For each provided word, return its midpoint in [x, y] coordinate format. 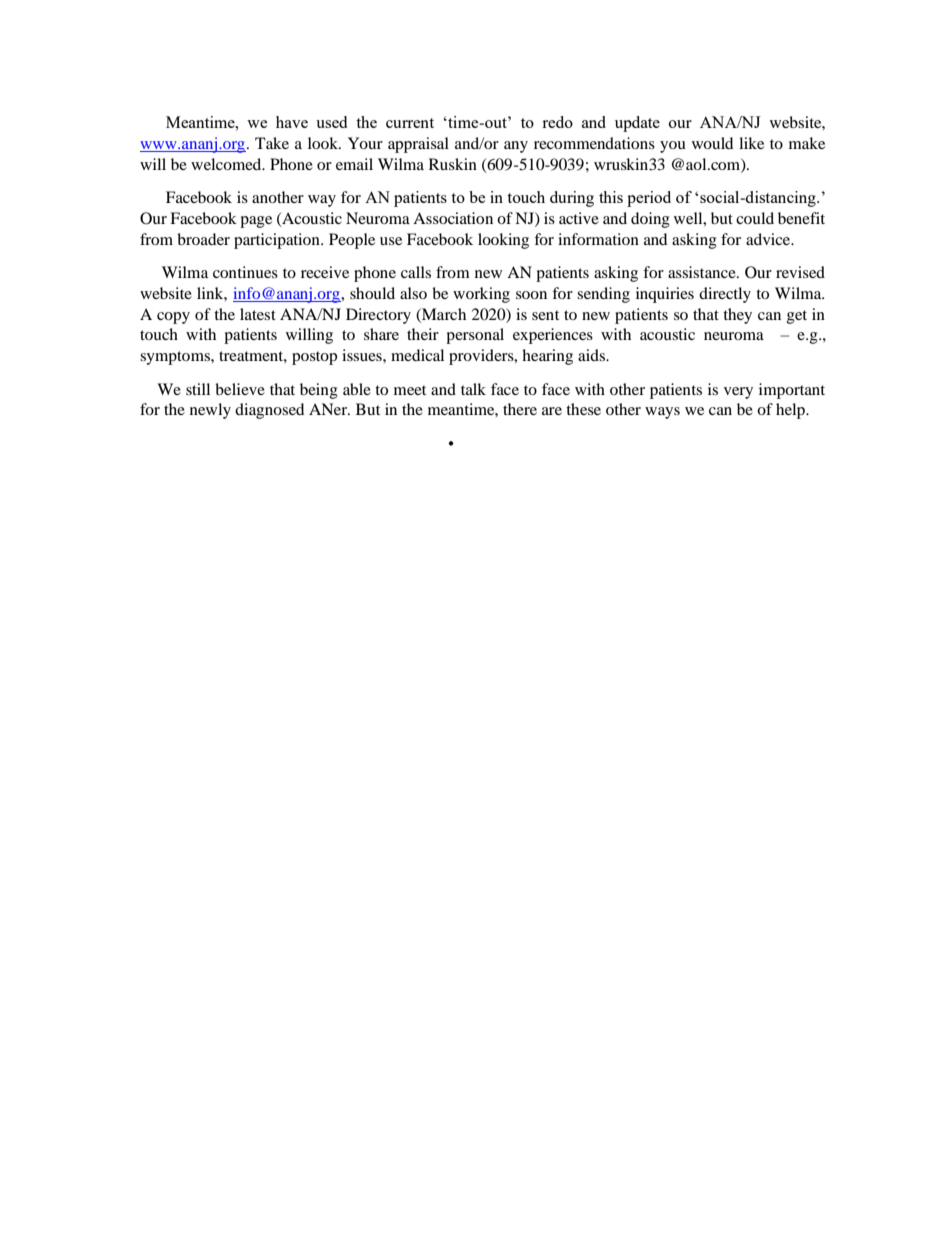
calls [416, 272]
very [738, 393]
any [516, 147]
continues [245, 272]
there [520, 409]
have [292, 122]
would [712, 143]
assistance [703, 272]
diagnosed [269, 411]
